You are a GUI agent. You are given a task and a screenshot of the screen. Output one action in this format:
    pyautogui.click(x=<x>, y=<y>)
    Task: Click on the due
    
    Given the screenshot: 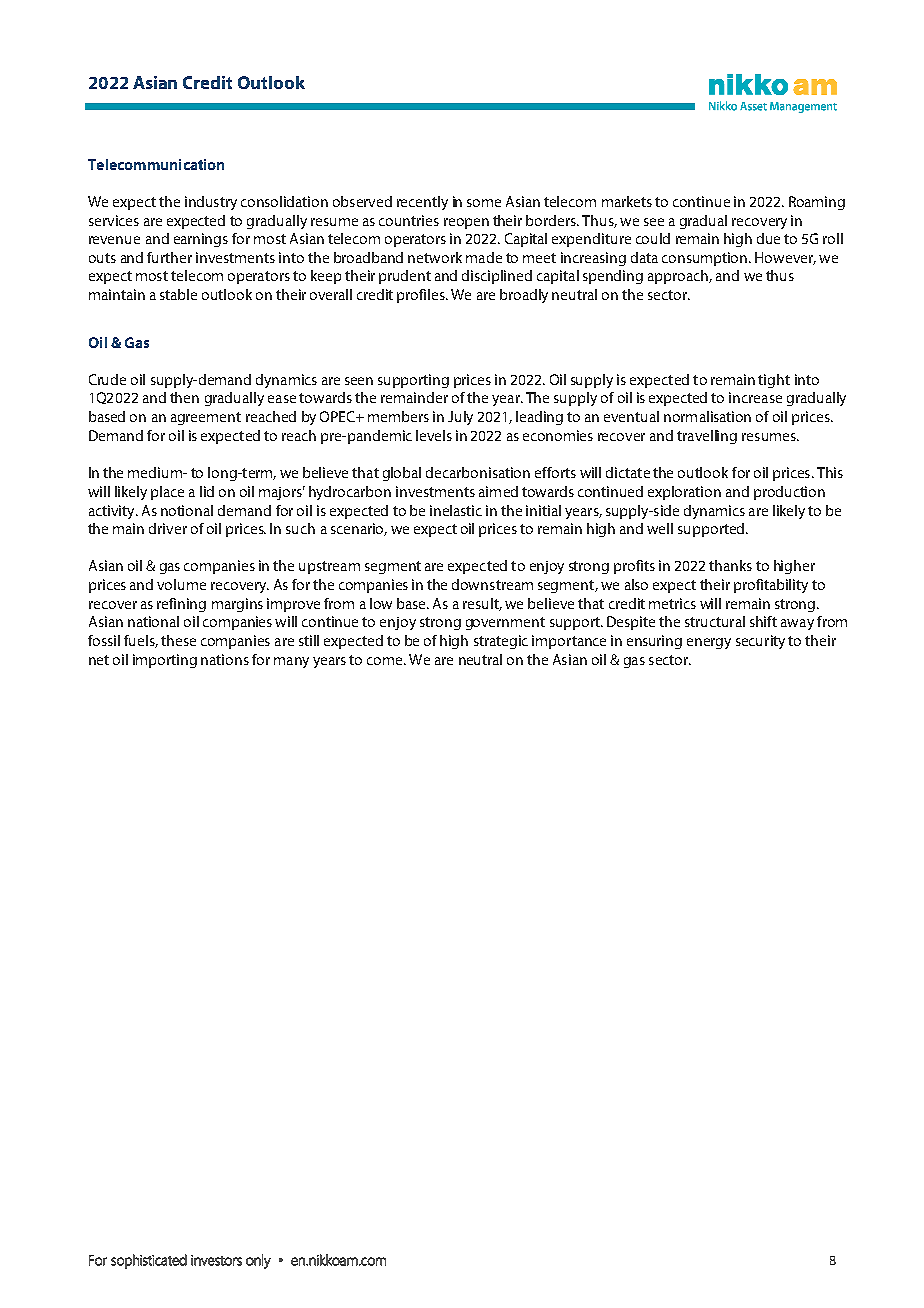 What is the action you would take?
    pyautogui.click(x=768, y=238)
